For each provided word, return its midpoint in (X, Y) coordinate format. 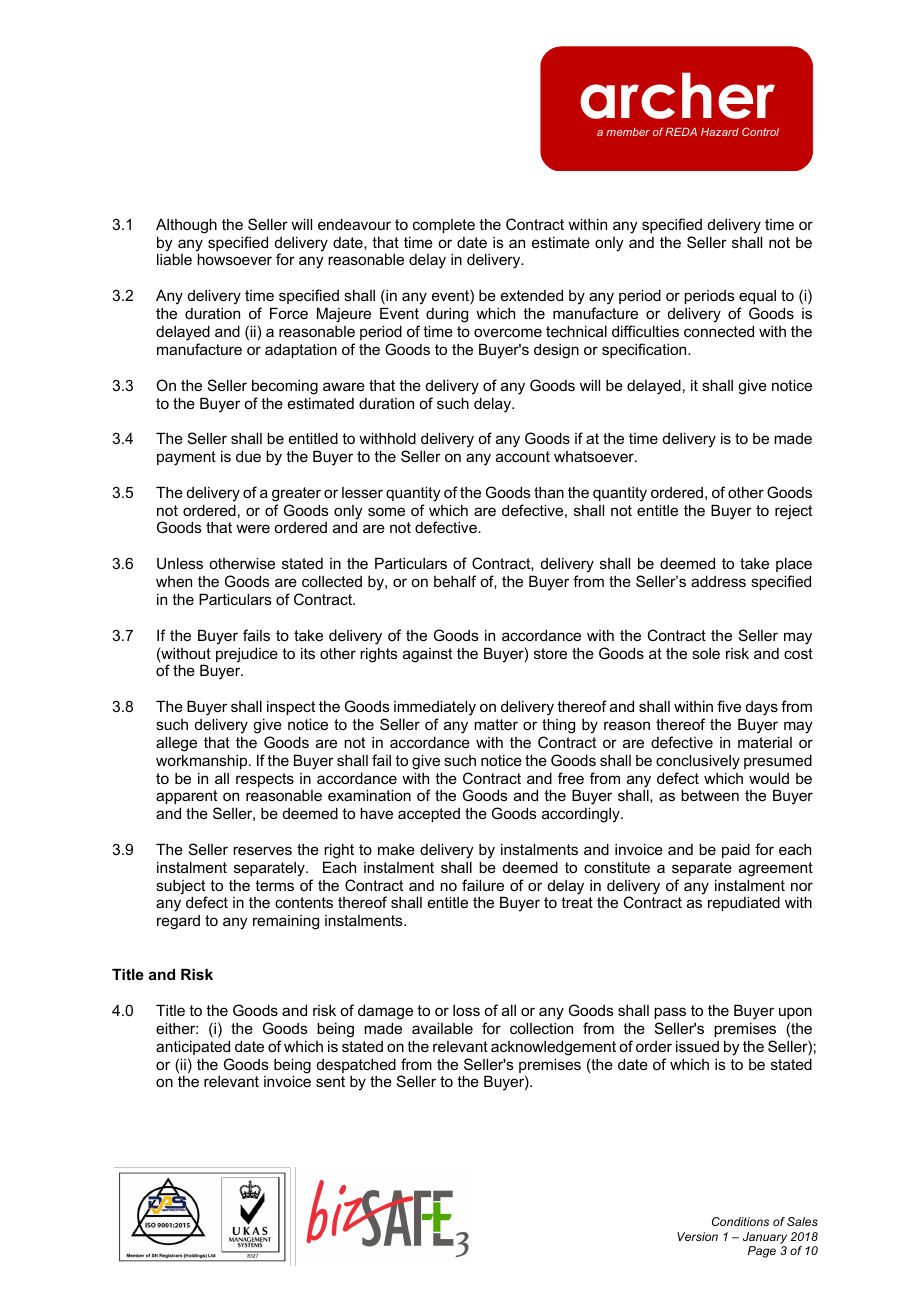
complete (444, 226)
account (523, 456)
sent (330, 1081)
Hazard (720, 132)
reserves (262, 850)
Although (186, 226)
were (253, 528)
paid (736, 850)
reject (793, 512)
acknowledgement (553, 1048)
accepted (429, 815)
